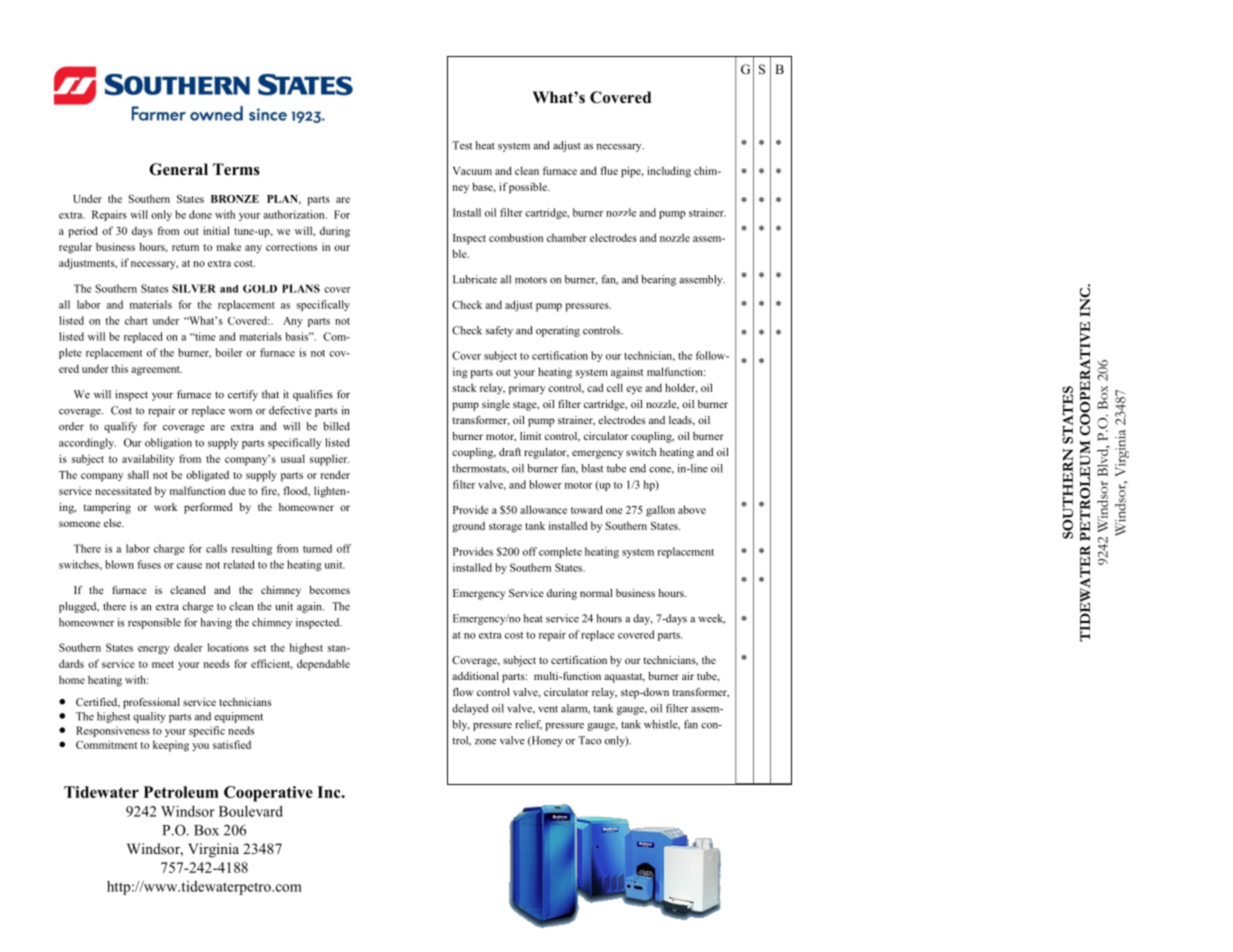  Describe the element at coordinates (335, 474) in the document. I see `render` at that location.
